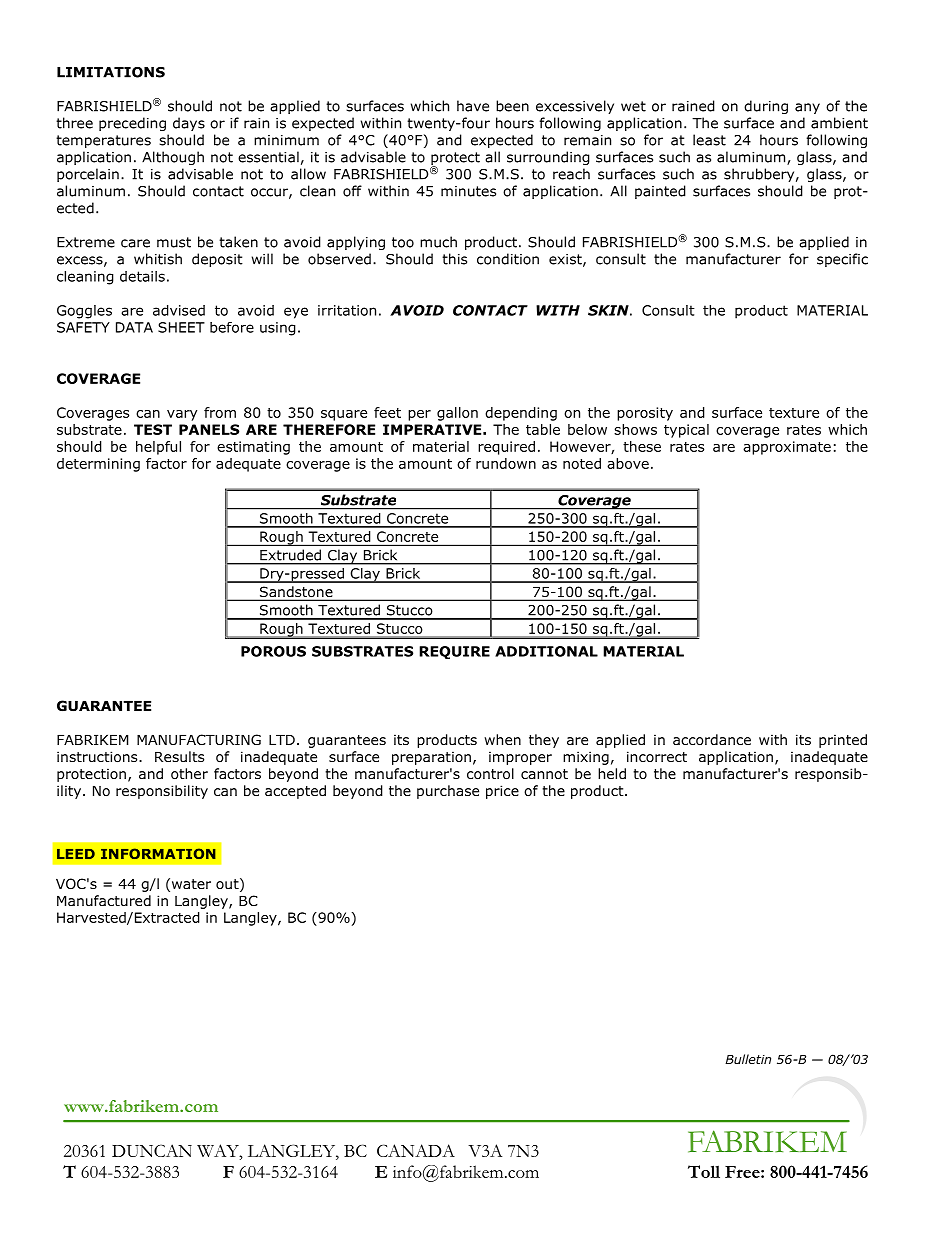 The height and width of the page is (1233, 952). Describe the element at coordinates (152, 1150) in the page. I see `DUNCAN` at that location.
